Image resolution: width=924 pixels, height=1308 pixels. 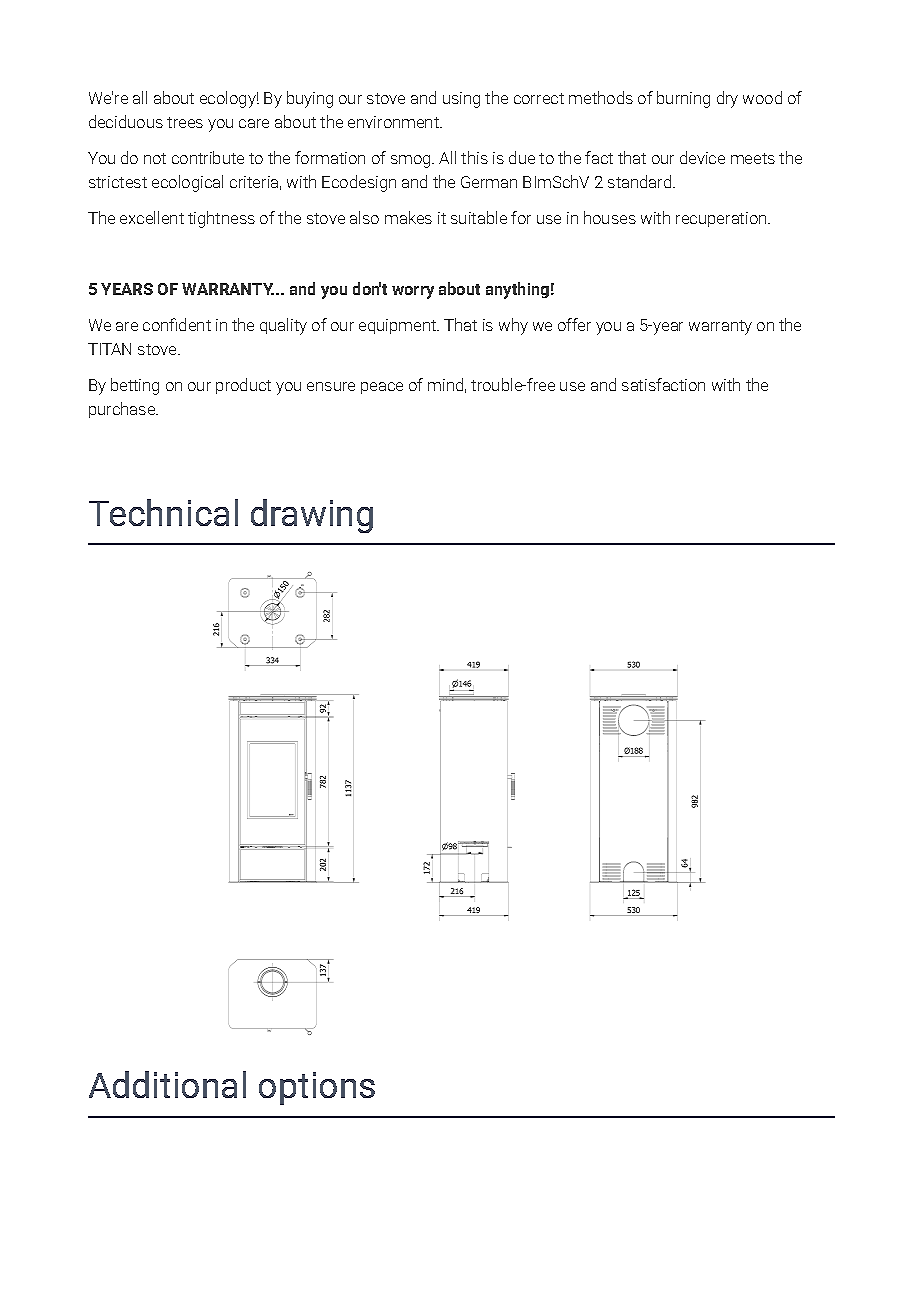 I want to click on purchase, so click(x=123, y=410).
